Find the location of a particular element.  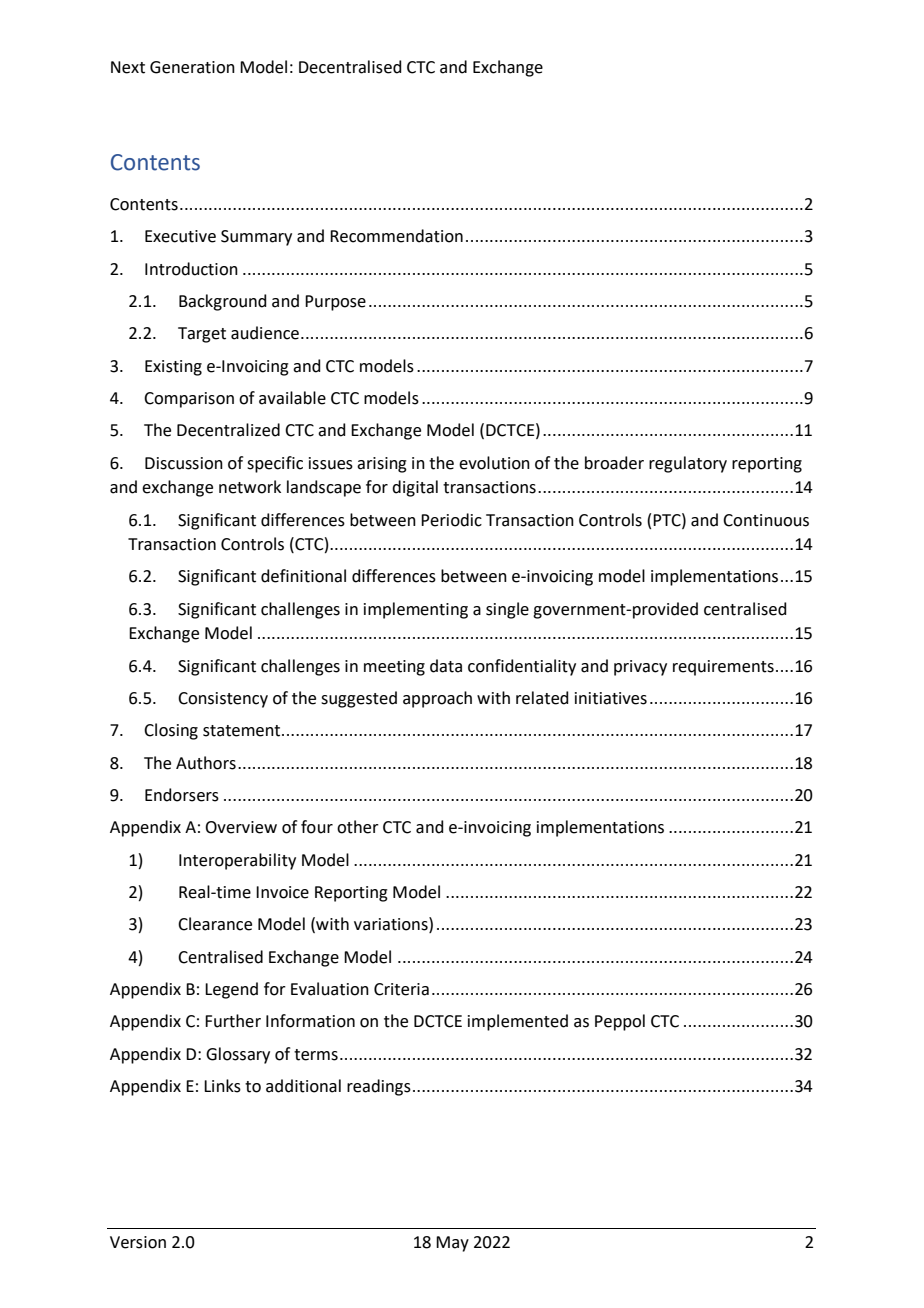

Generation is located at coordinates (192, 67).
